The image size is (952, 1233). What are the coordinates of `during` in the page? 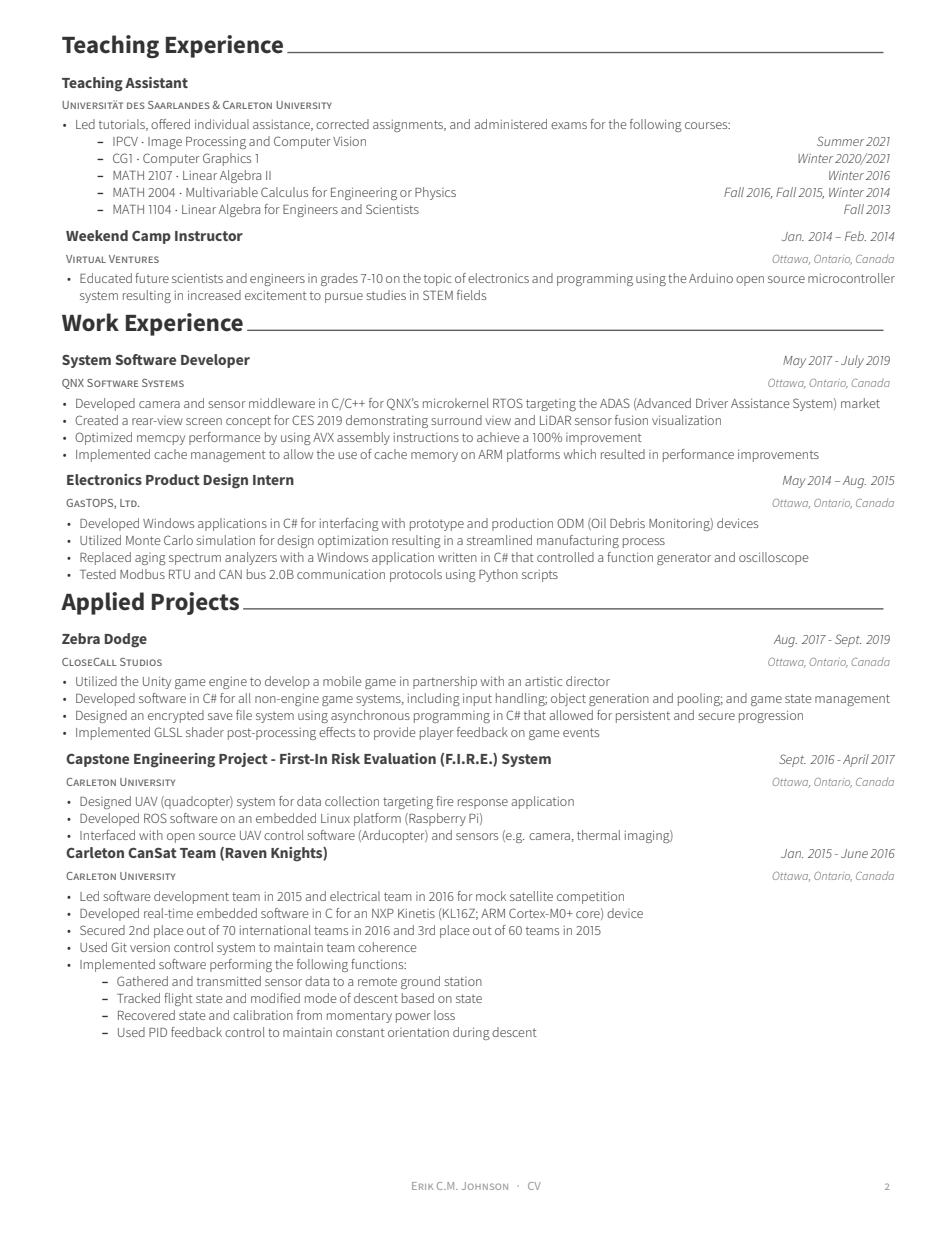 It's located at (471, 1033).
